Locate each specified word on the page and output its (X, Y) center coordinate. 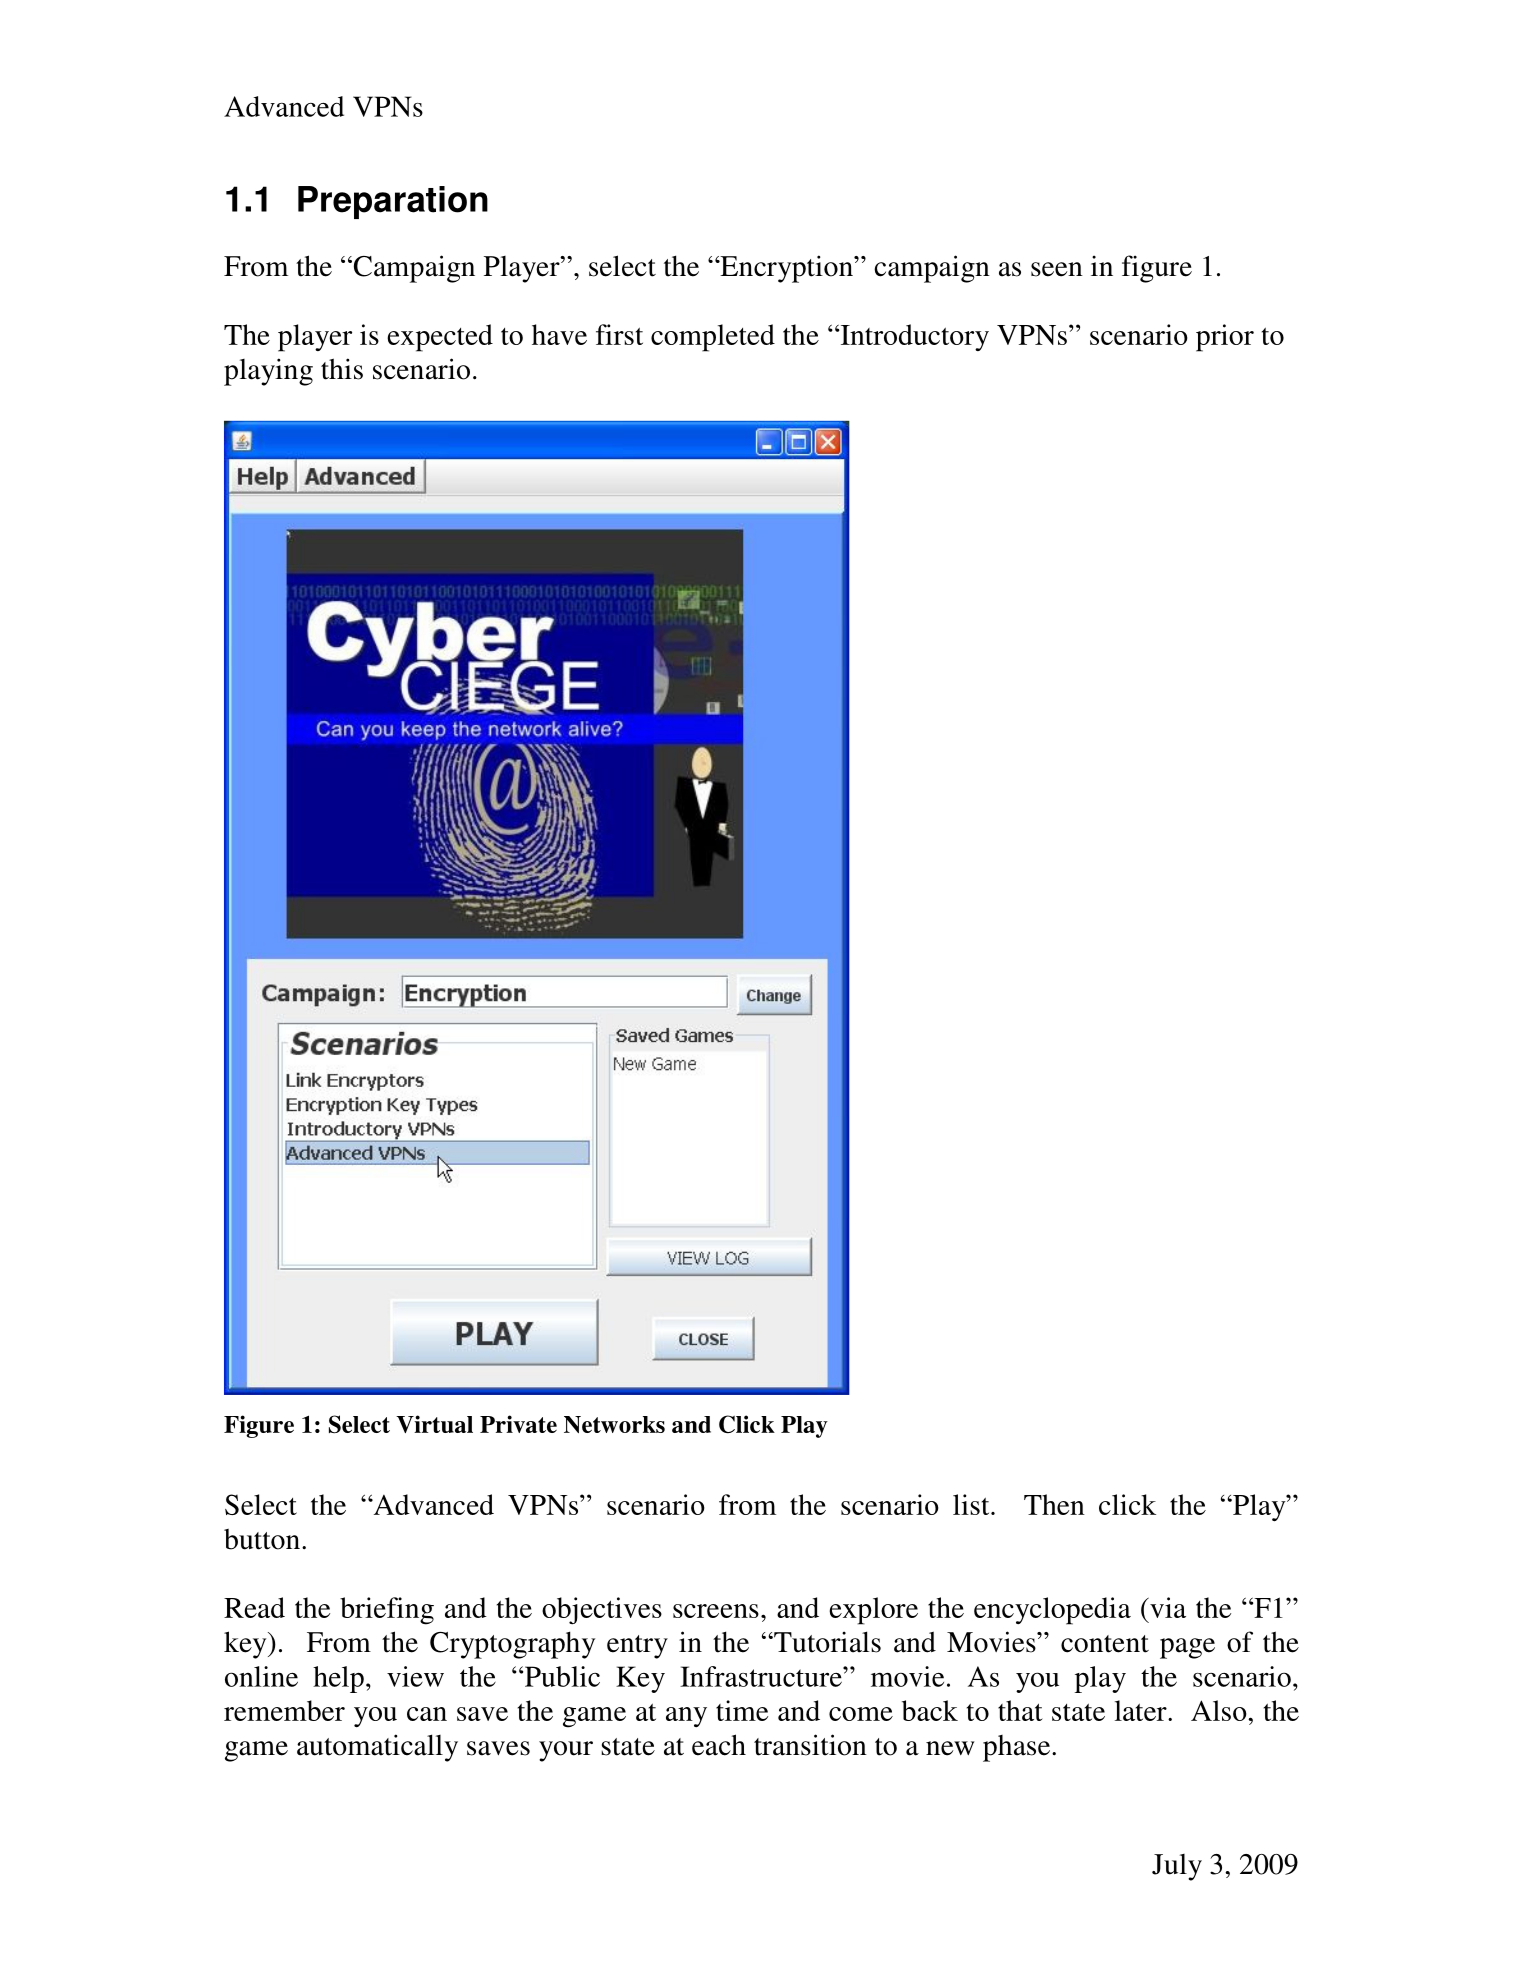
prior (1225, 338)
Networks (614, 1424)
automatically (377, 1748)
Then (1054, 1504)
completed (713, 338)
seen (1057, 269)
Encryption (786, 269)
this (342, 369)
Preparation (393, 202)
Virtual (434, 1424)
